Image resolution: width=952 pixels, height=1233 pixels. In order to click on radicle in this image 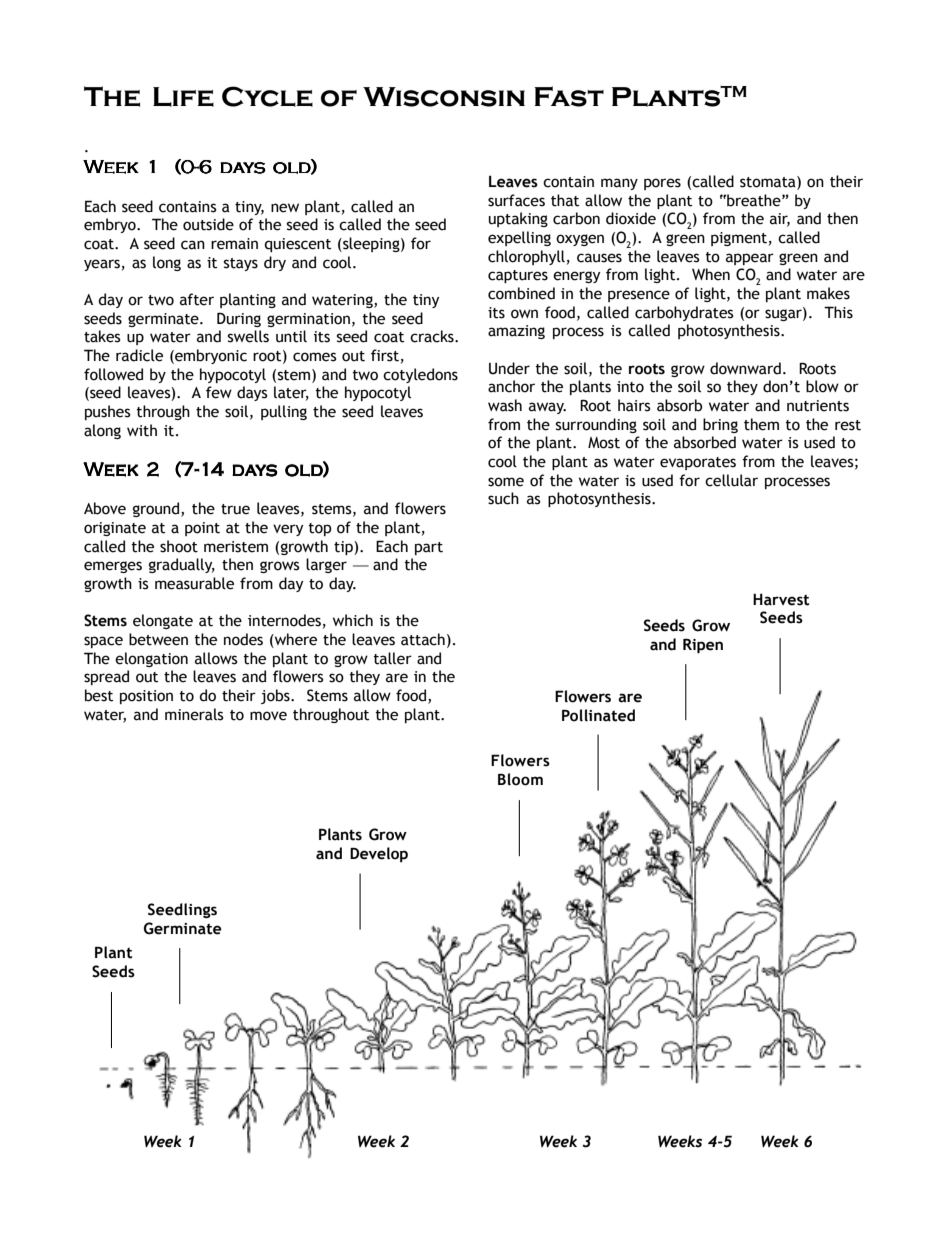, I will do `click(139, 355)`.
